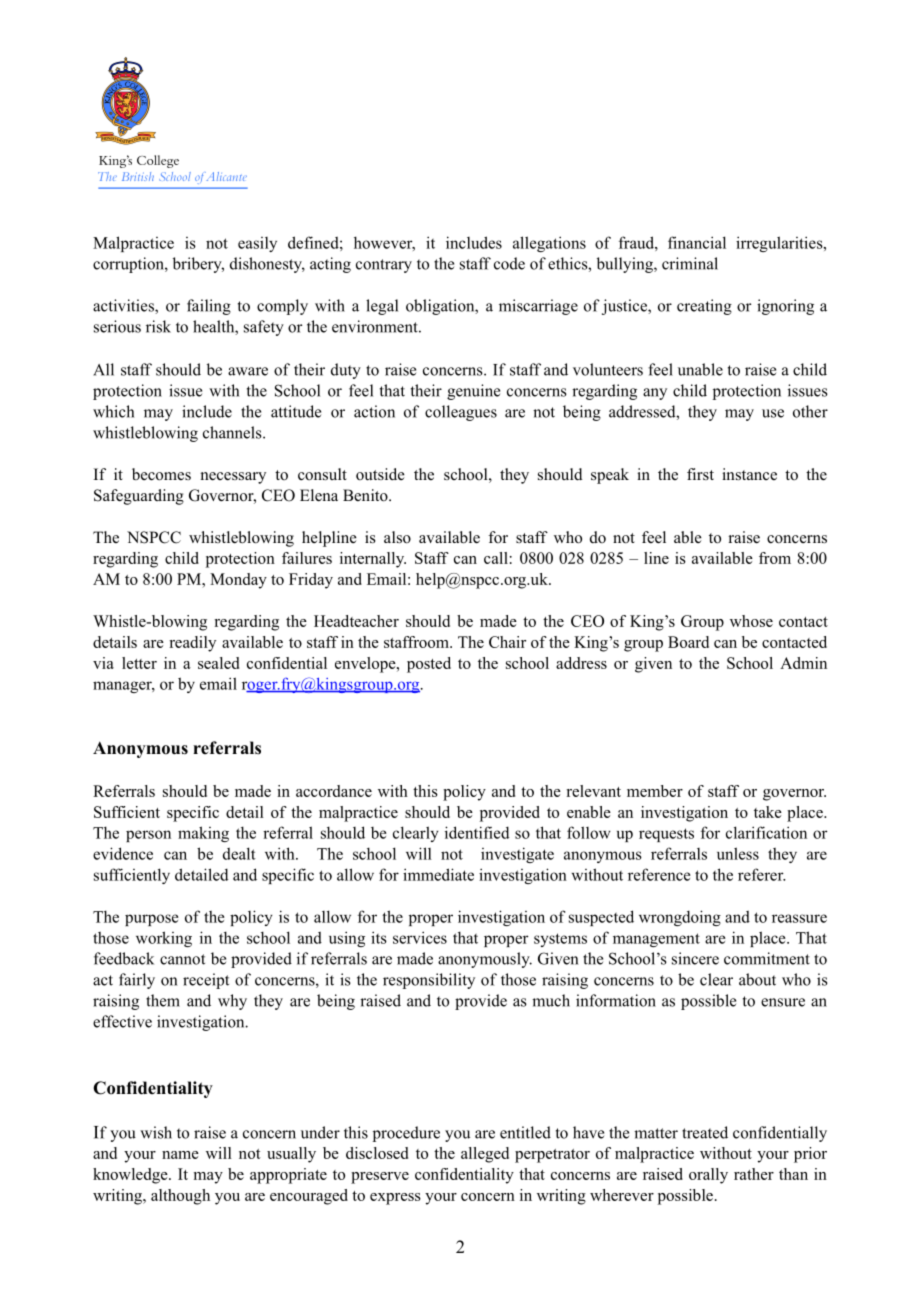 The height and width of the image is (1307, 924). I want to click on bribery, so click(198, 265).
